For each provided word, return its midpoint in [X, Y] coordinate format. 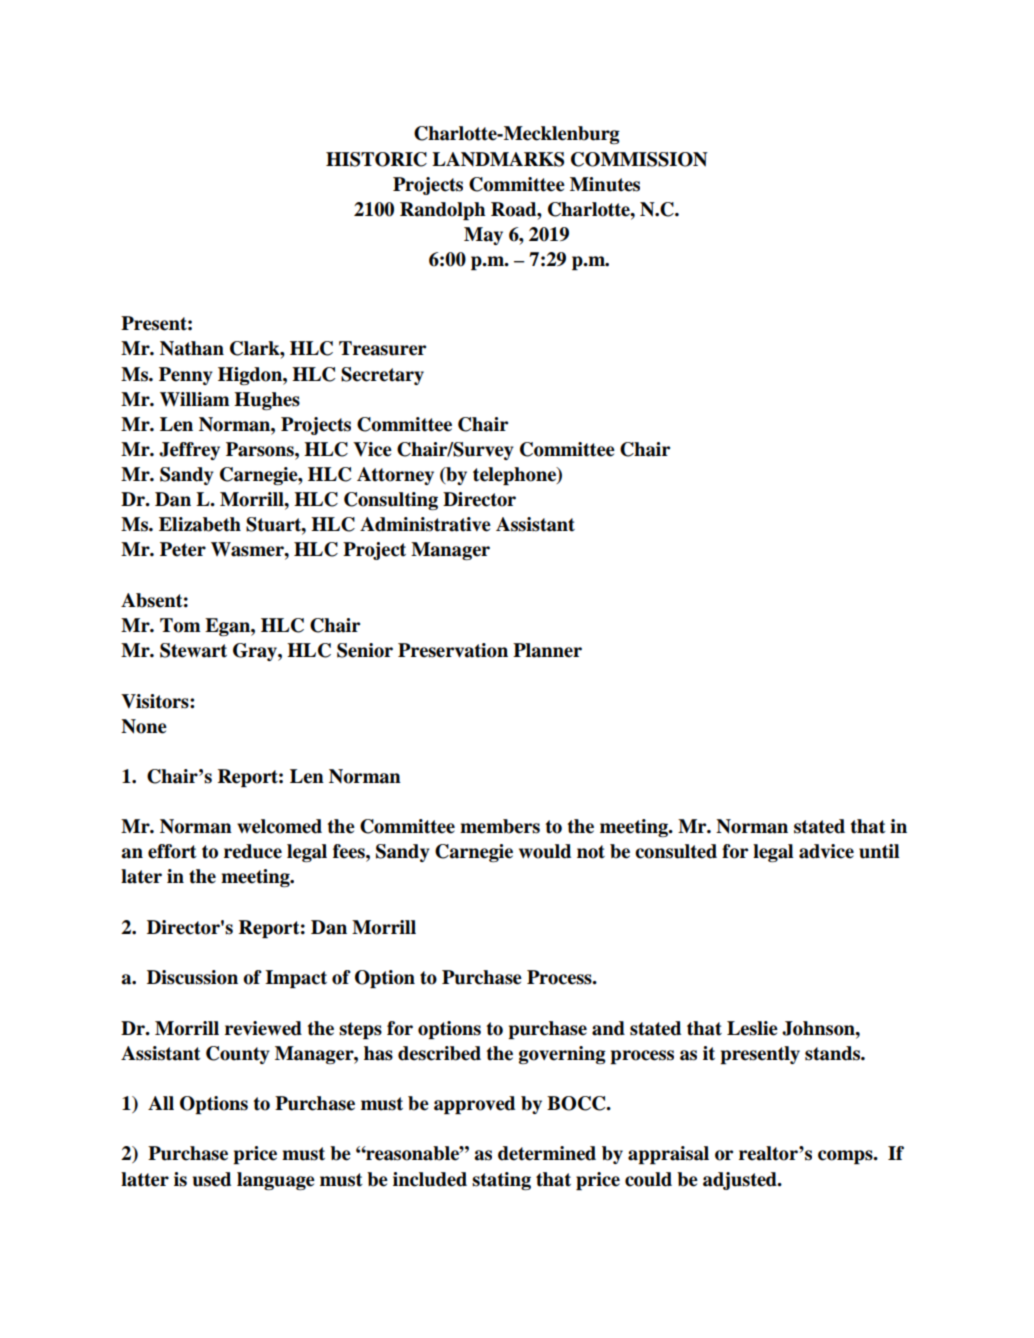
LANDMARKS [498, 159]
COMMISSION [639, 159]
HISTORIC [376, 159]
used [212, 1179]
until [879, 851]
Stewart [193, 650]
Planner [547, 650]
